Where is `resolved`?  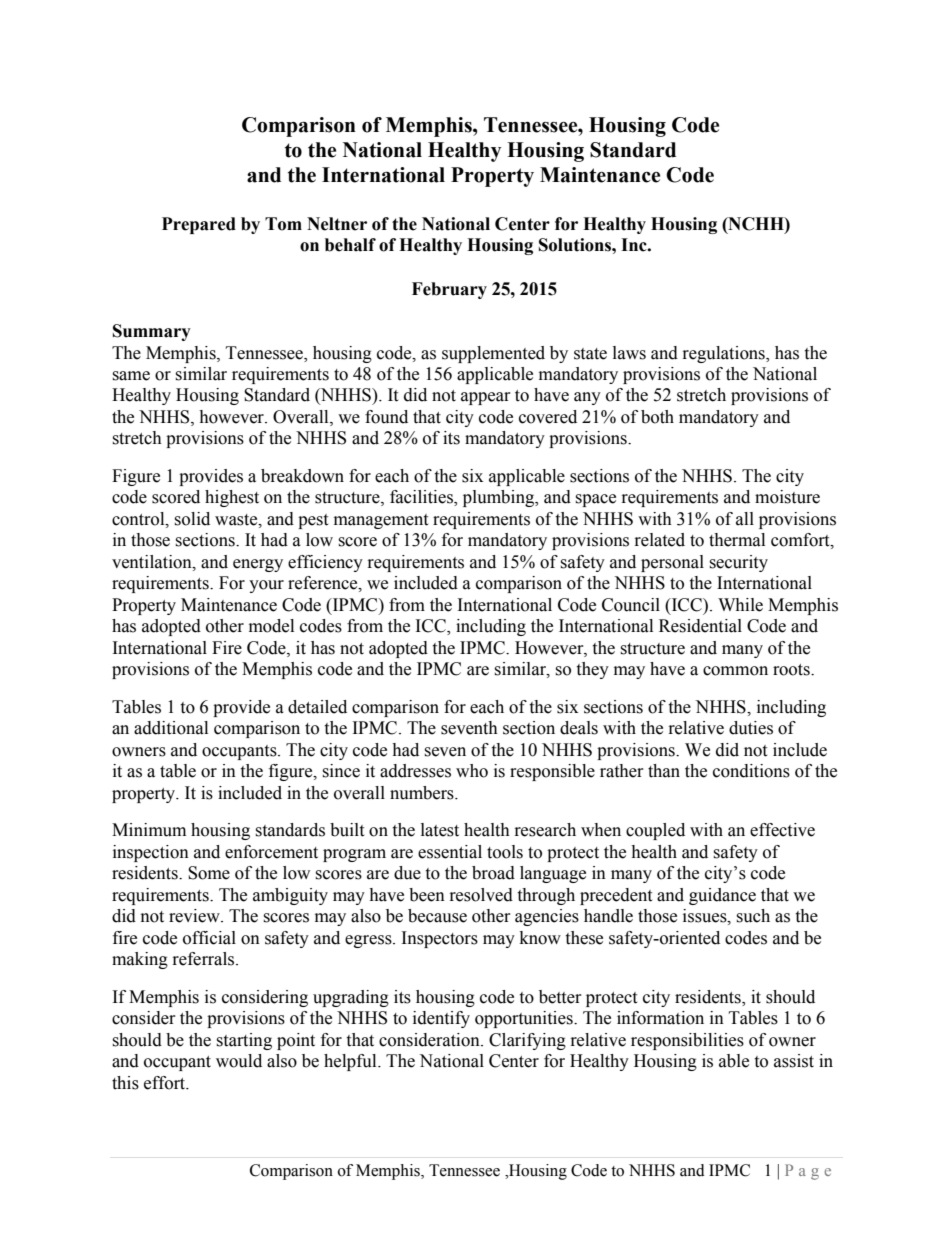 resolved is located at coordinates (481, 895).
